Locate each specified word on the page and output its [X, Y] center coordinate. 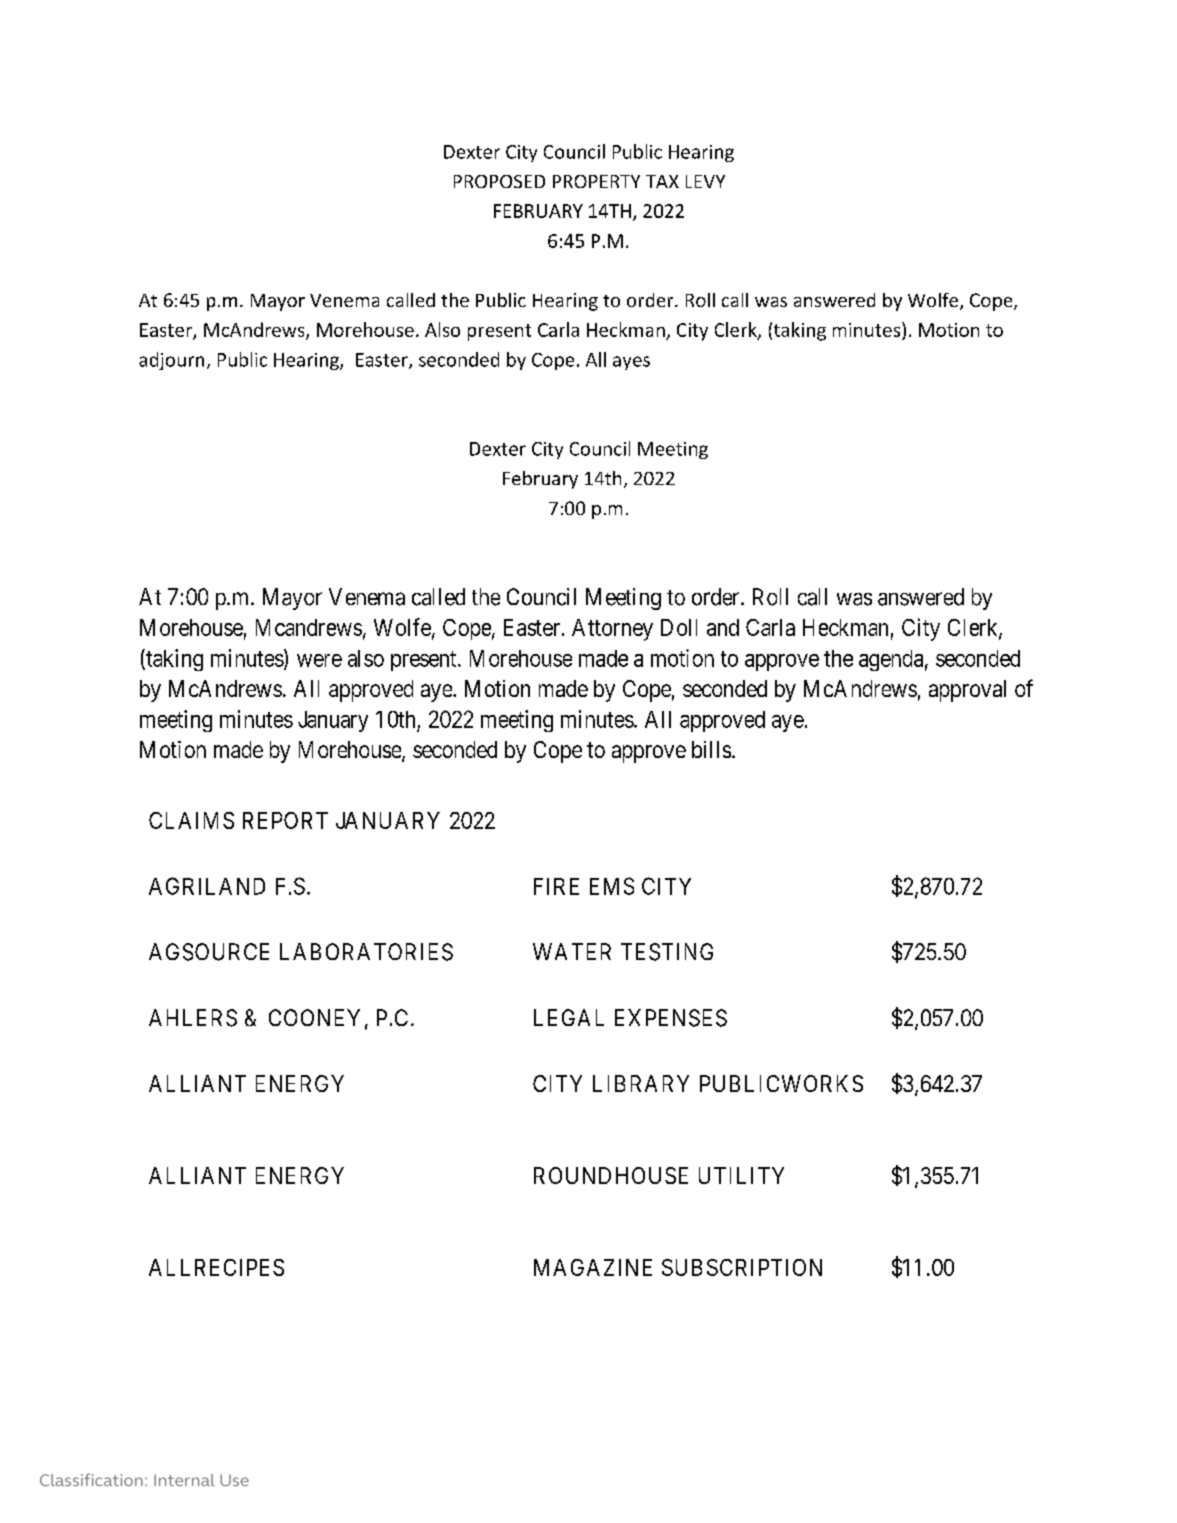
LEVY [705, 181]
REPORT [285, 820]
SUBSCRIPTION [742, 1267]
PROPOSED [499, 181]
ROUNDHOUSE [611, 1175]
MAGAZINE [593, 1267]
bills [711, 749]
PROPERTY [596, 181]
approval [967, 691]
